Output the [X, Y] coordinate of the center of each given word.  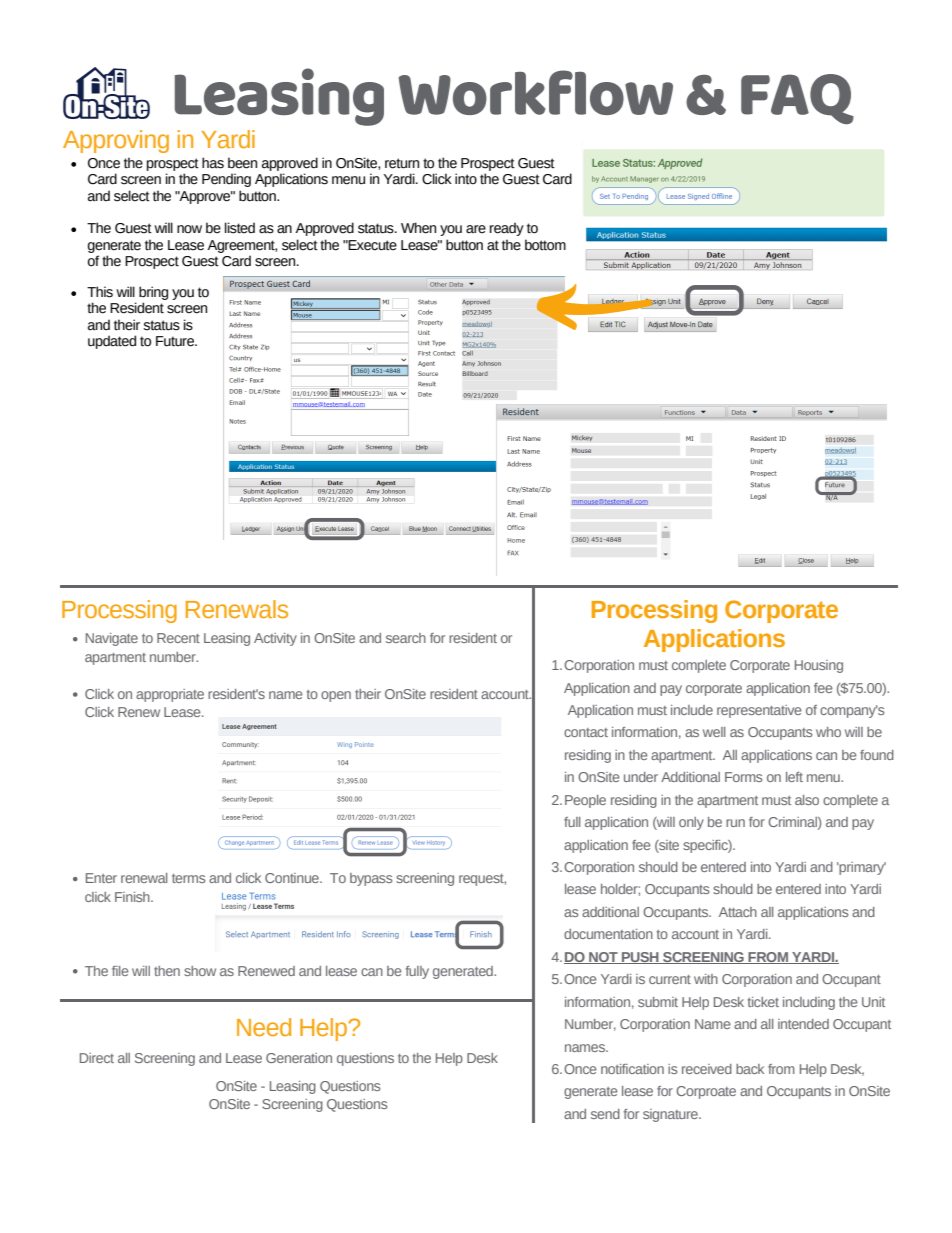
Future [176, 341]
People [585, 801]
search [406, 638]
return [402, 163]
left [794, 777]
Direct [97, 1058]
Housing [819, 666]
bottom [545, 245]
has [213, 163]
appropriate [170, 695]
